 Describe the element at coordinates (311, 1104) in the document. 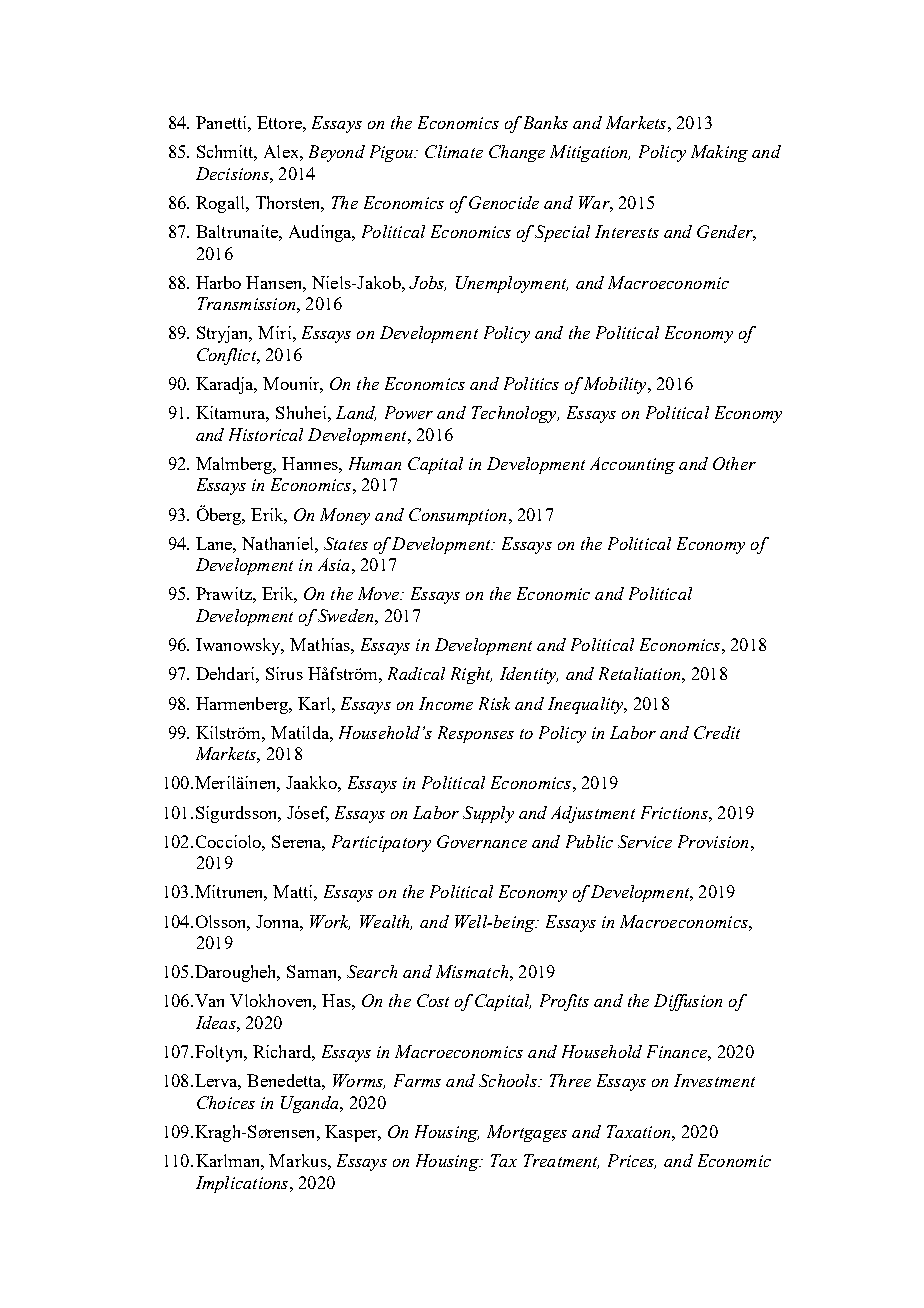

I see `Uganda` at that location.
